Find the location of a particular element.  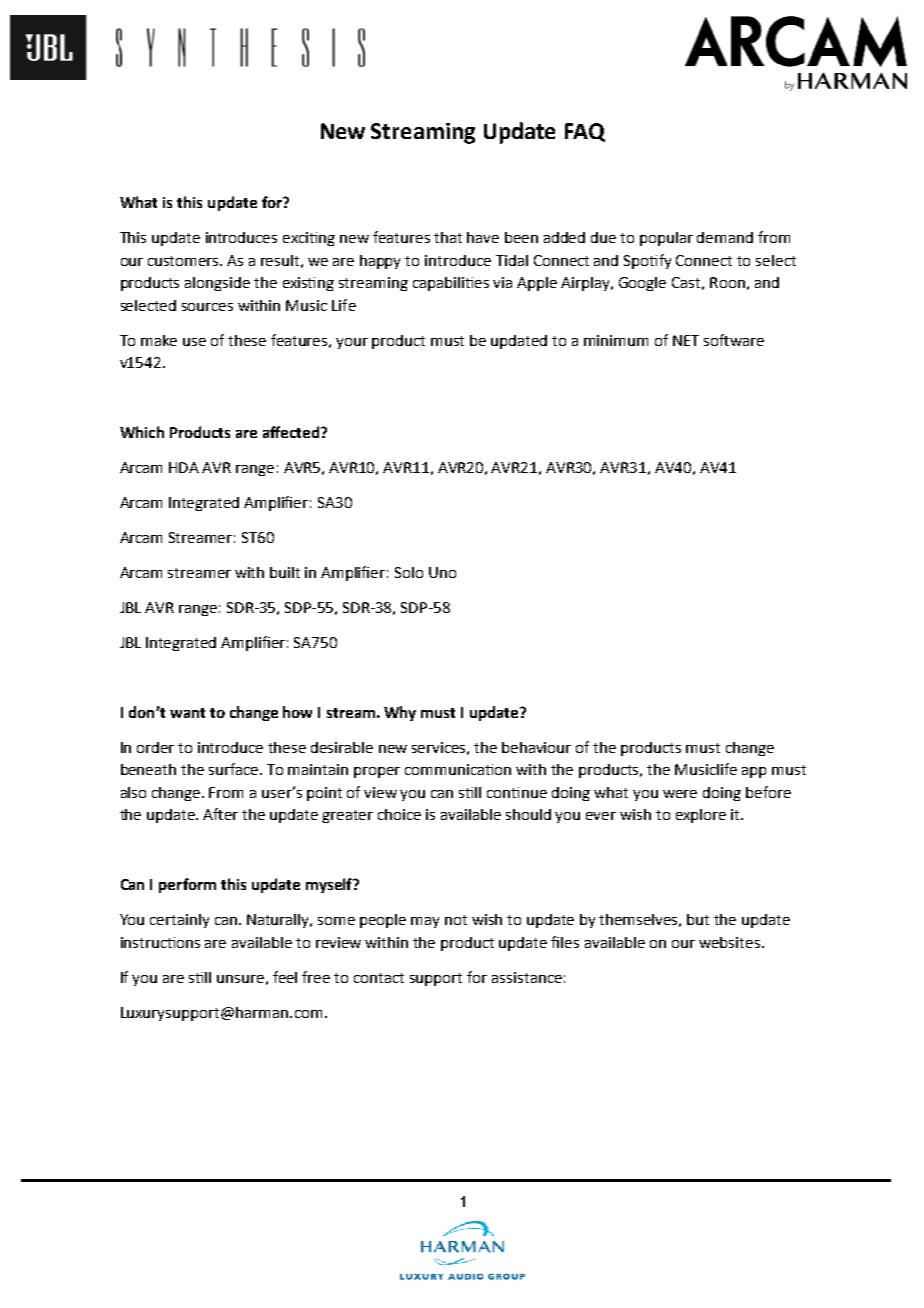

instructions is located at coordinates (160, 942).
